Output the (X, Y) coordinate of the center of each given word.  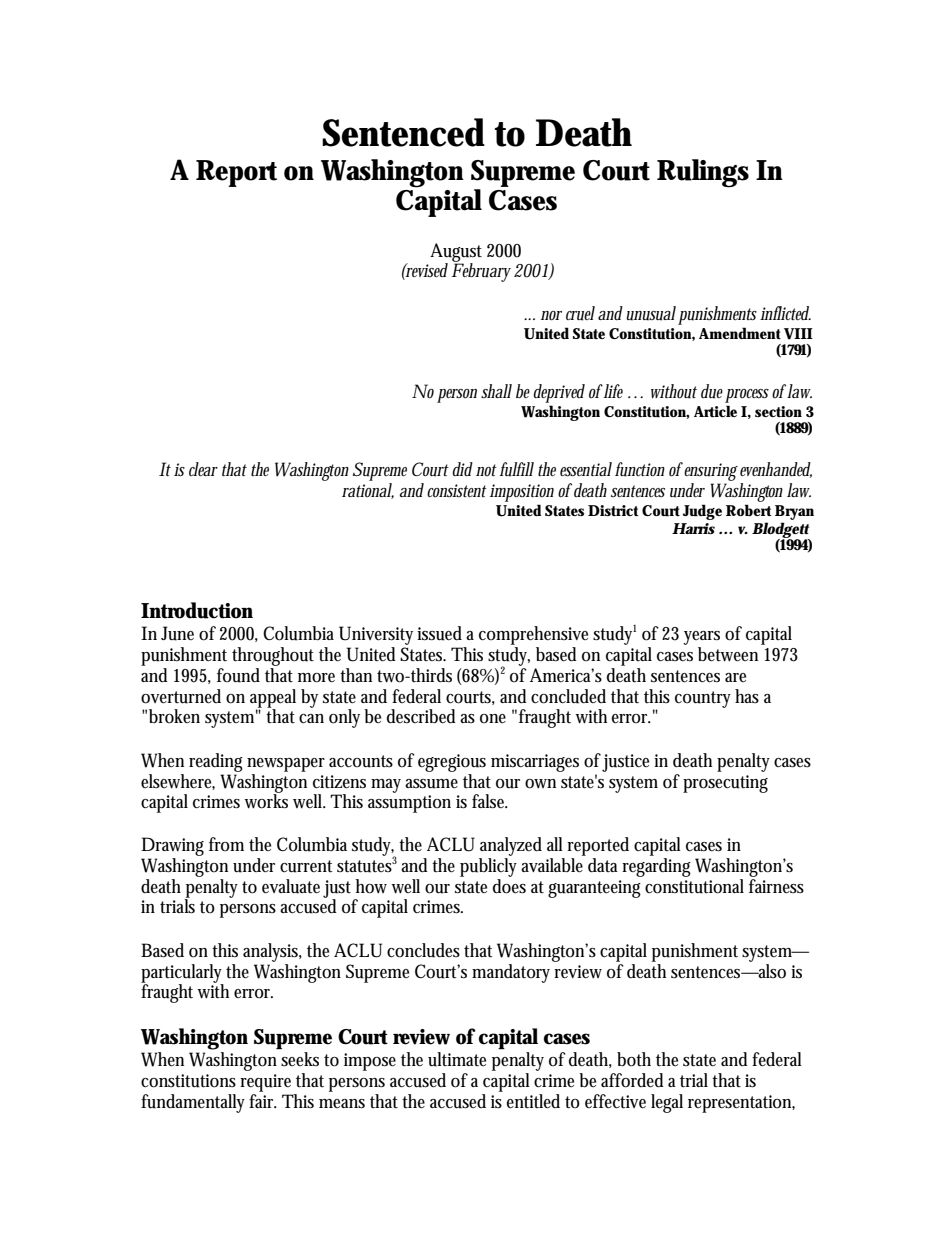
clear (203, 469)
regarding (656, 867)
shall (496, 391)
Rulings (703, 173)
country (703, 699)
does (509, 886)
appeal (273, 699)
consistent (457, 491)
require (265, 1083)
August (456, 253)
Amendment (740, 333)
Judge (702, 512)
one (493, 719)
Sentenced (403, 132)
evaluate (291, 886)
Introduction (197, 610)
